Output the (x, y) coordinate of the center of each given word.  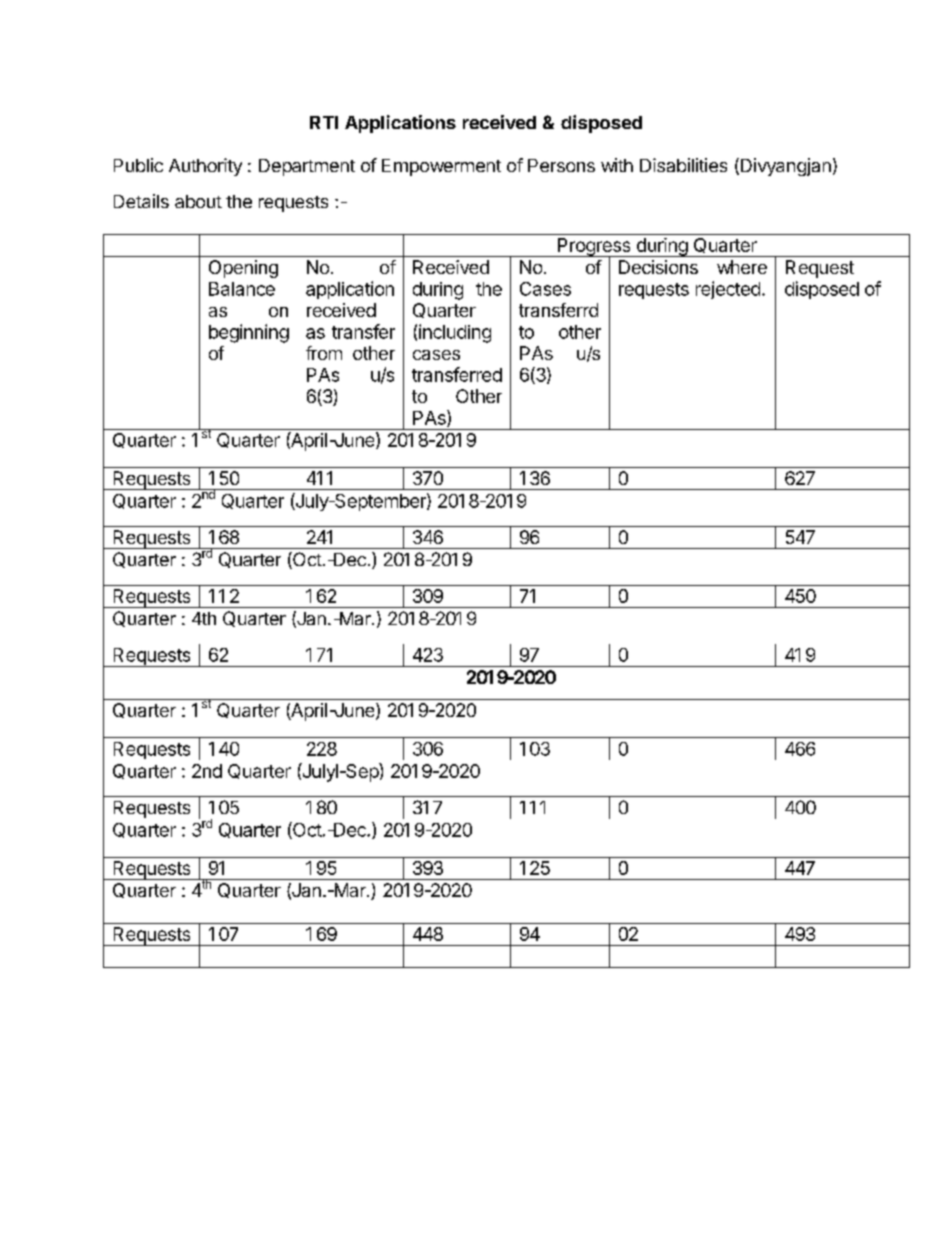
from (324, 353)
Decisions (658, 267)
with (617, 165)
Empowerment (441, 167)
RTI (324, 122)
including (455, 333)
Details (141, 201)
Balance (242, 289)
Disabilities (683, 165)
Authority (205, 167)
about (198, 201)
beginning (249, 333)
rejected (728, 290)
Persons (561, 165)
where (742, 267)
